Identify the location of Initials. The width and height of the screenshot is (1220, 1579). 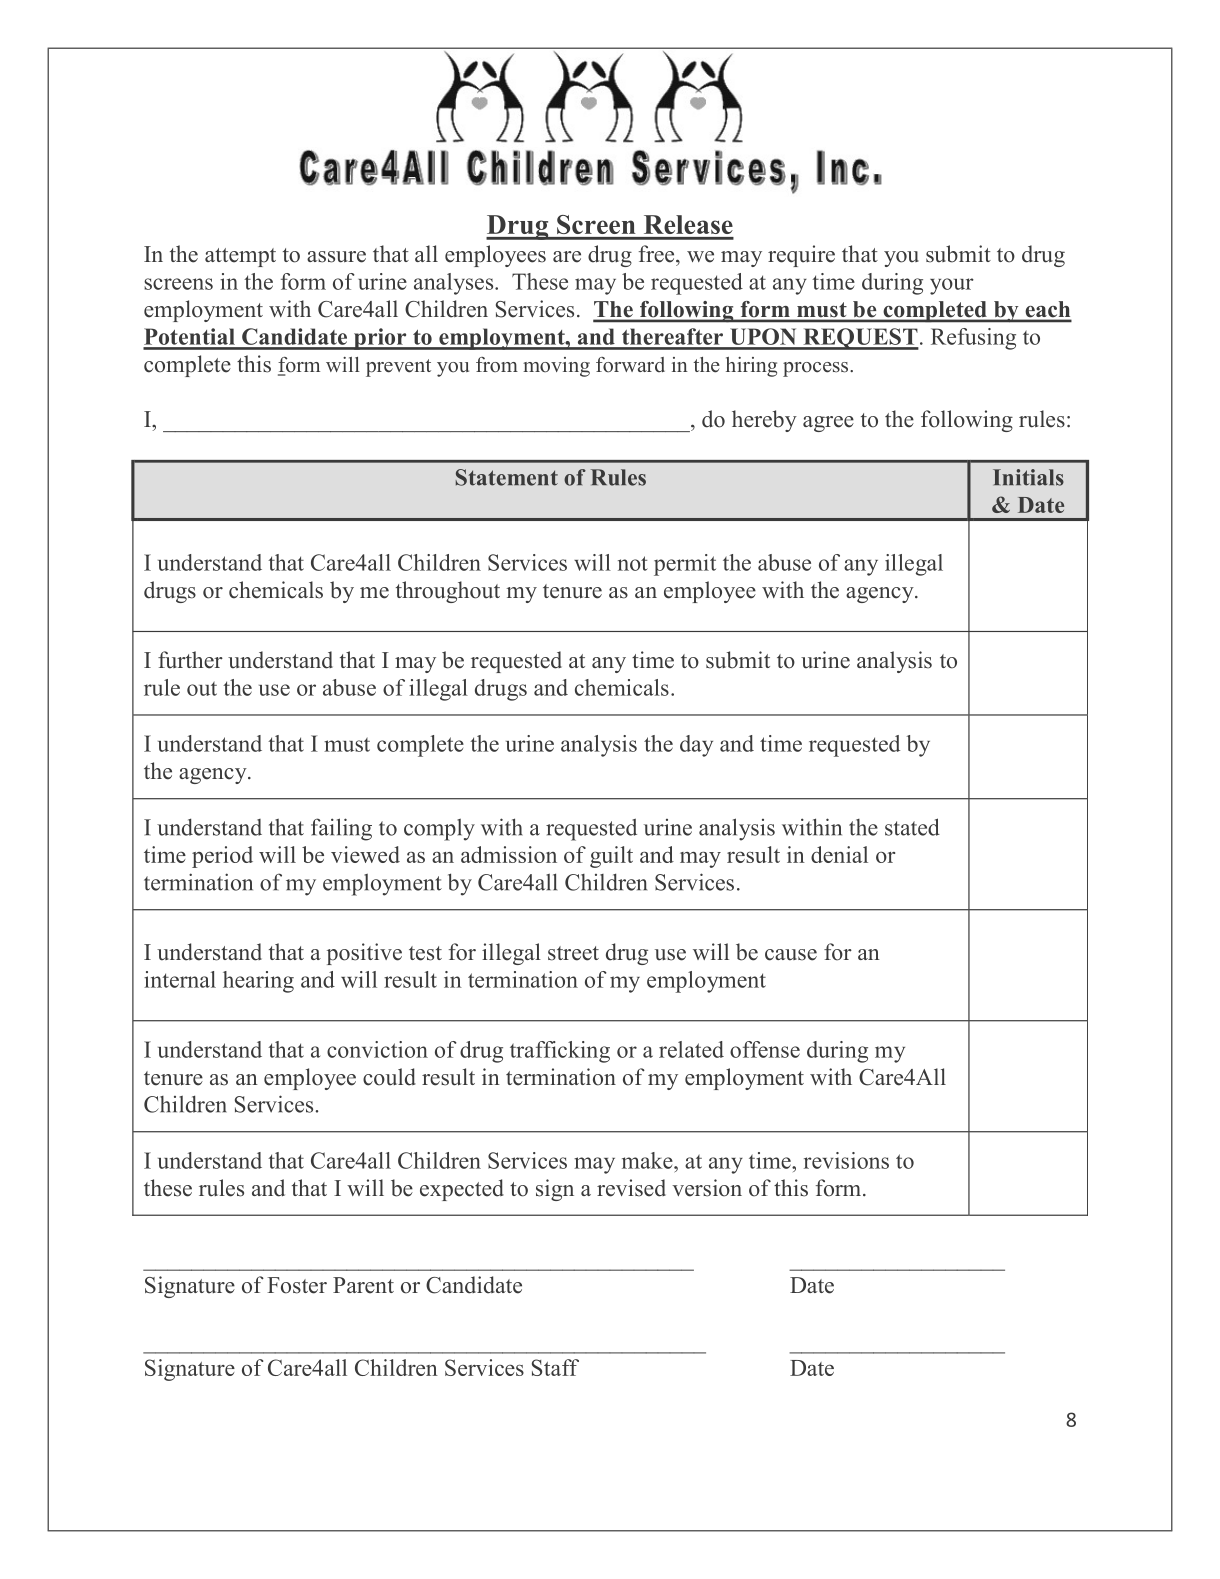
(1028, 477).
